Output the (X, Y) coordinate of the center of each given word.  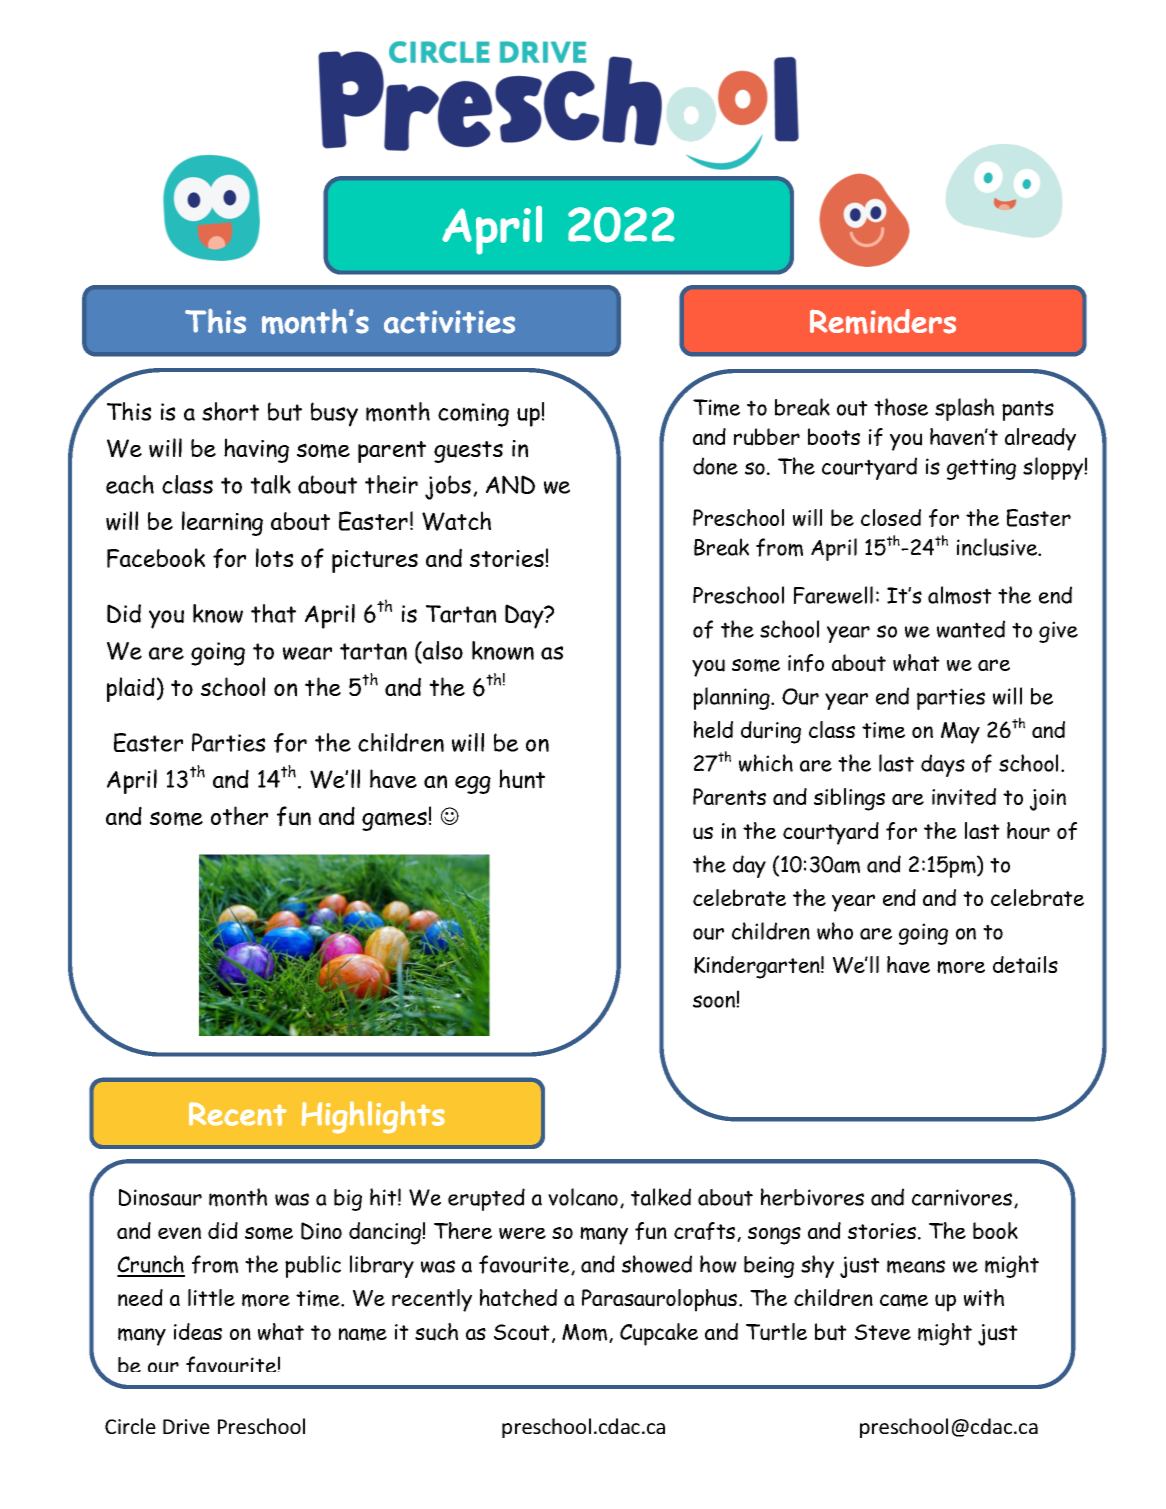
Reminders (883, 322)
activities (449, 322)
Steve (883, 1332)
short (230, 411)
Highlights (373, 1117)
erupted (486, 1199)
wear (307, 653)
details (1025, 964)
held (713, 729)
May (960, 733)
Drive (186, 1426)
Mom (586, 1333)
